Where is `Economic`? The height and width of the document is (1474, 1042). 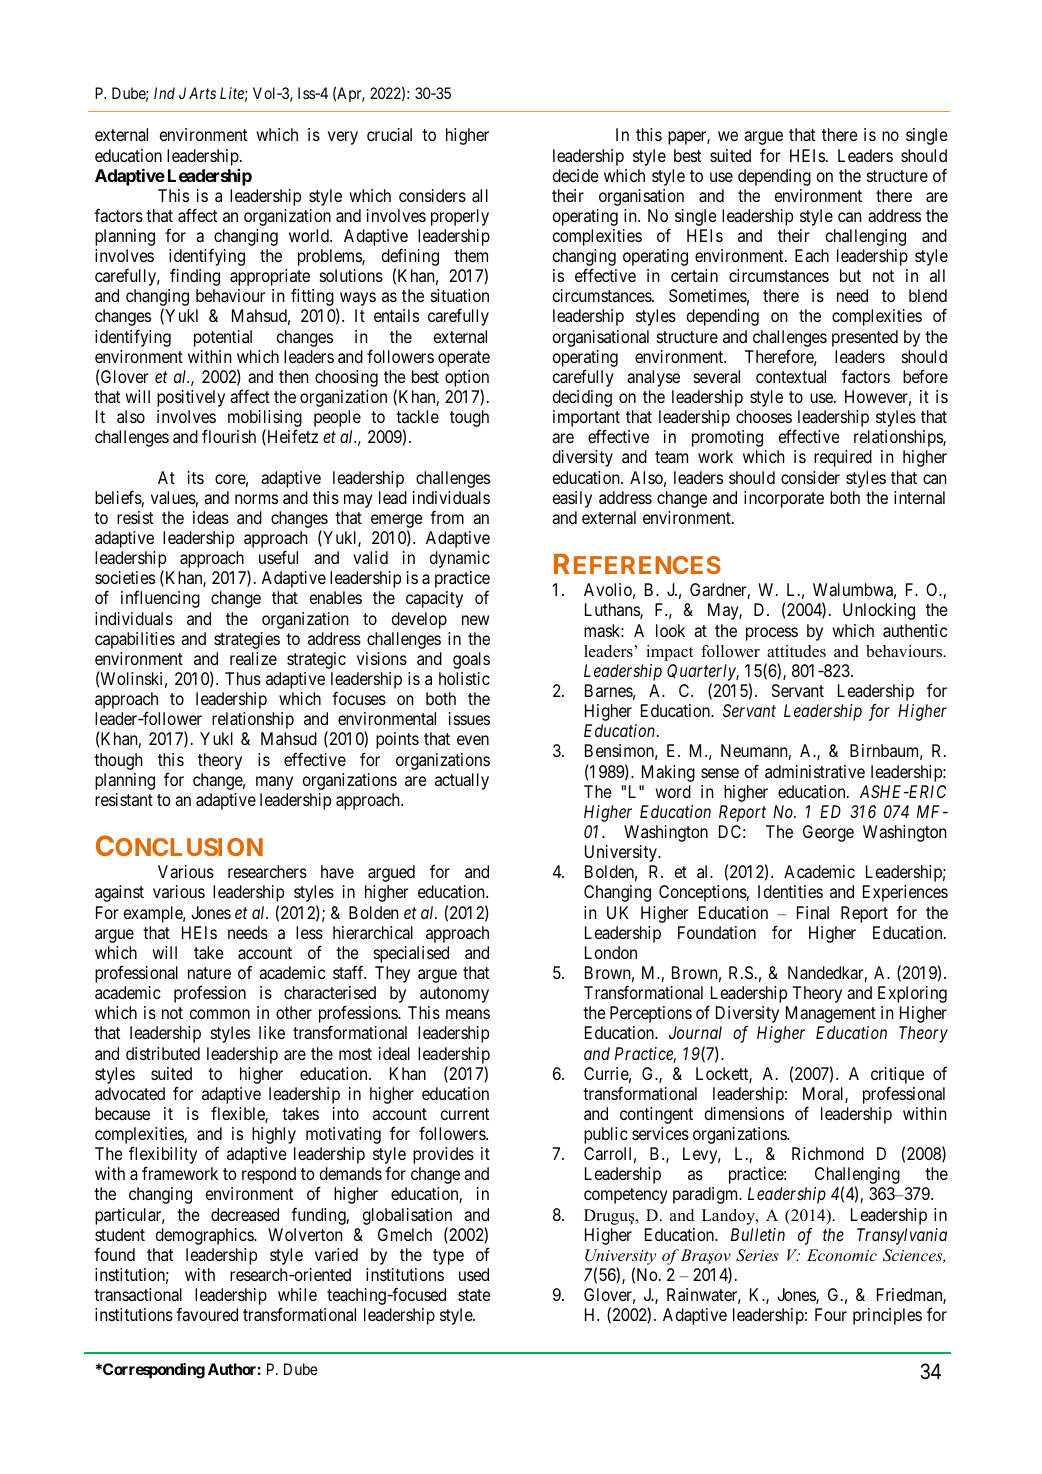 Economic is located at coordinates (842, 1255).
